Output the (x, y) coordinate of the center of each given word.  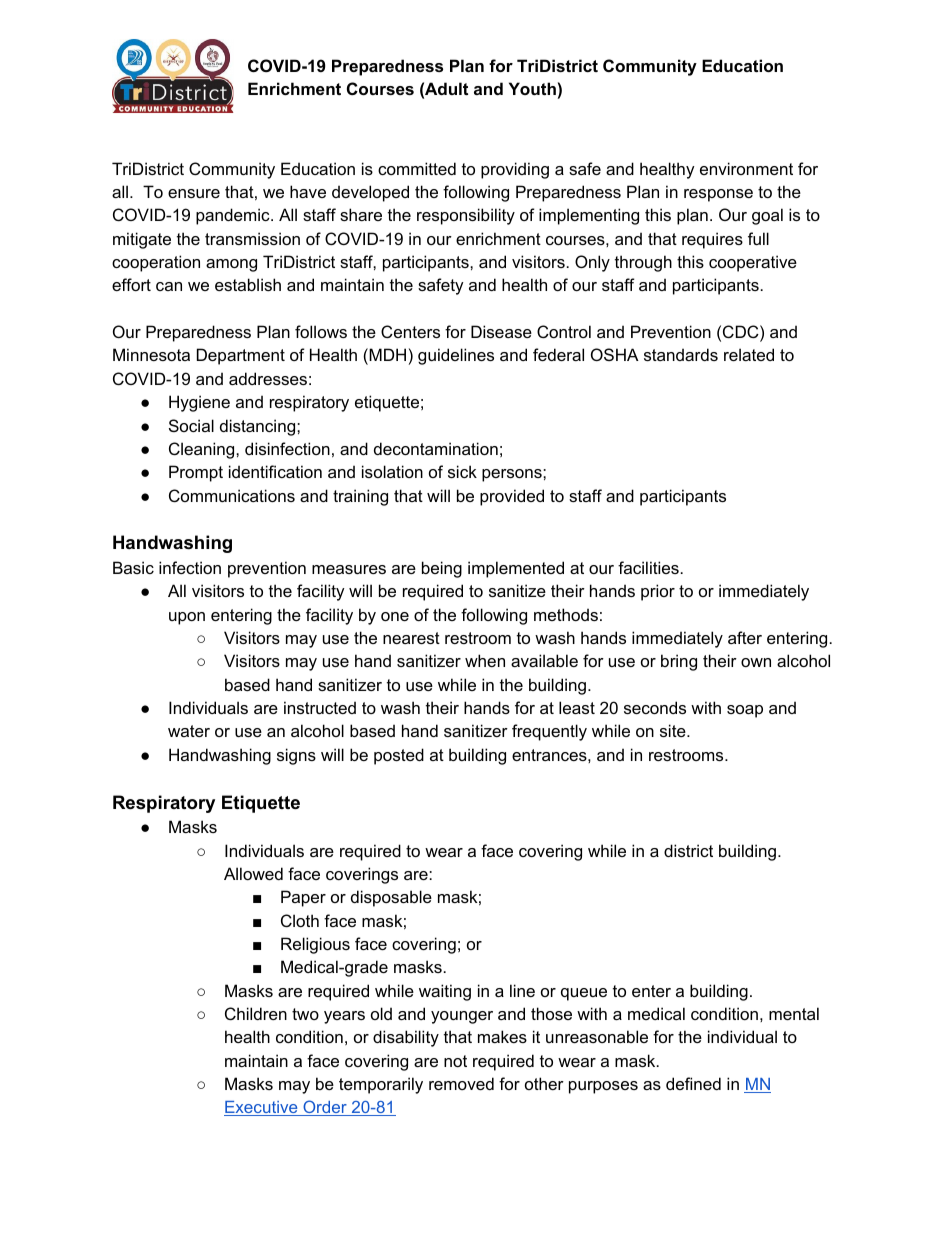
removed (461, 1083)
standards (681, 354)
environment (746, 168)
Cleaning (203, 450)
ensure (194, 193)
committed (417, 168)
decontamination (436, 448)
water (189, 731)
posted (399, 756)
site (674, 730)
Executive (262, 1108)
